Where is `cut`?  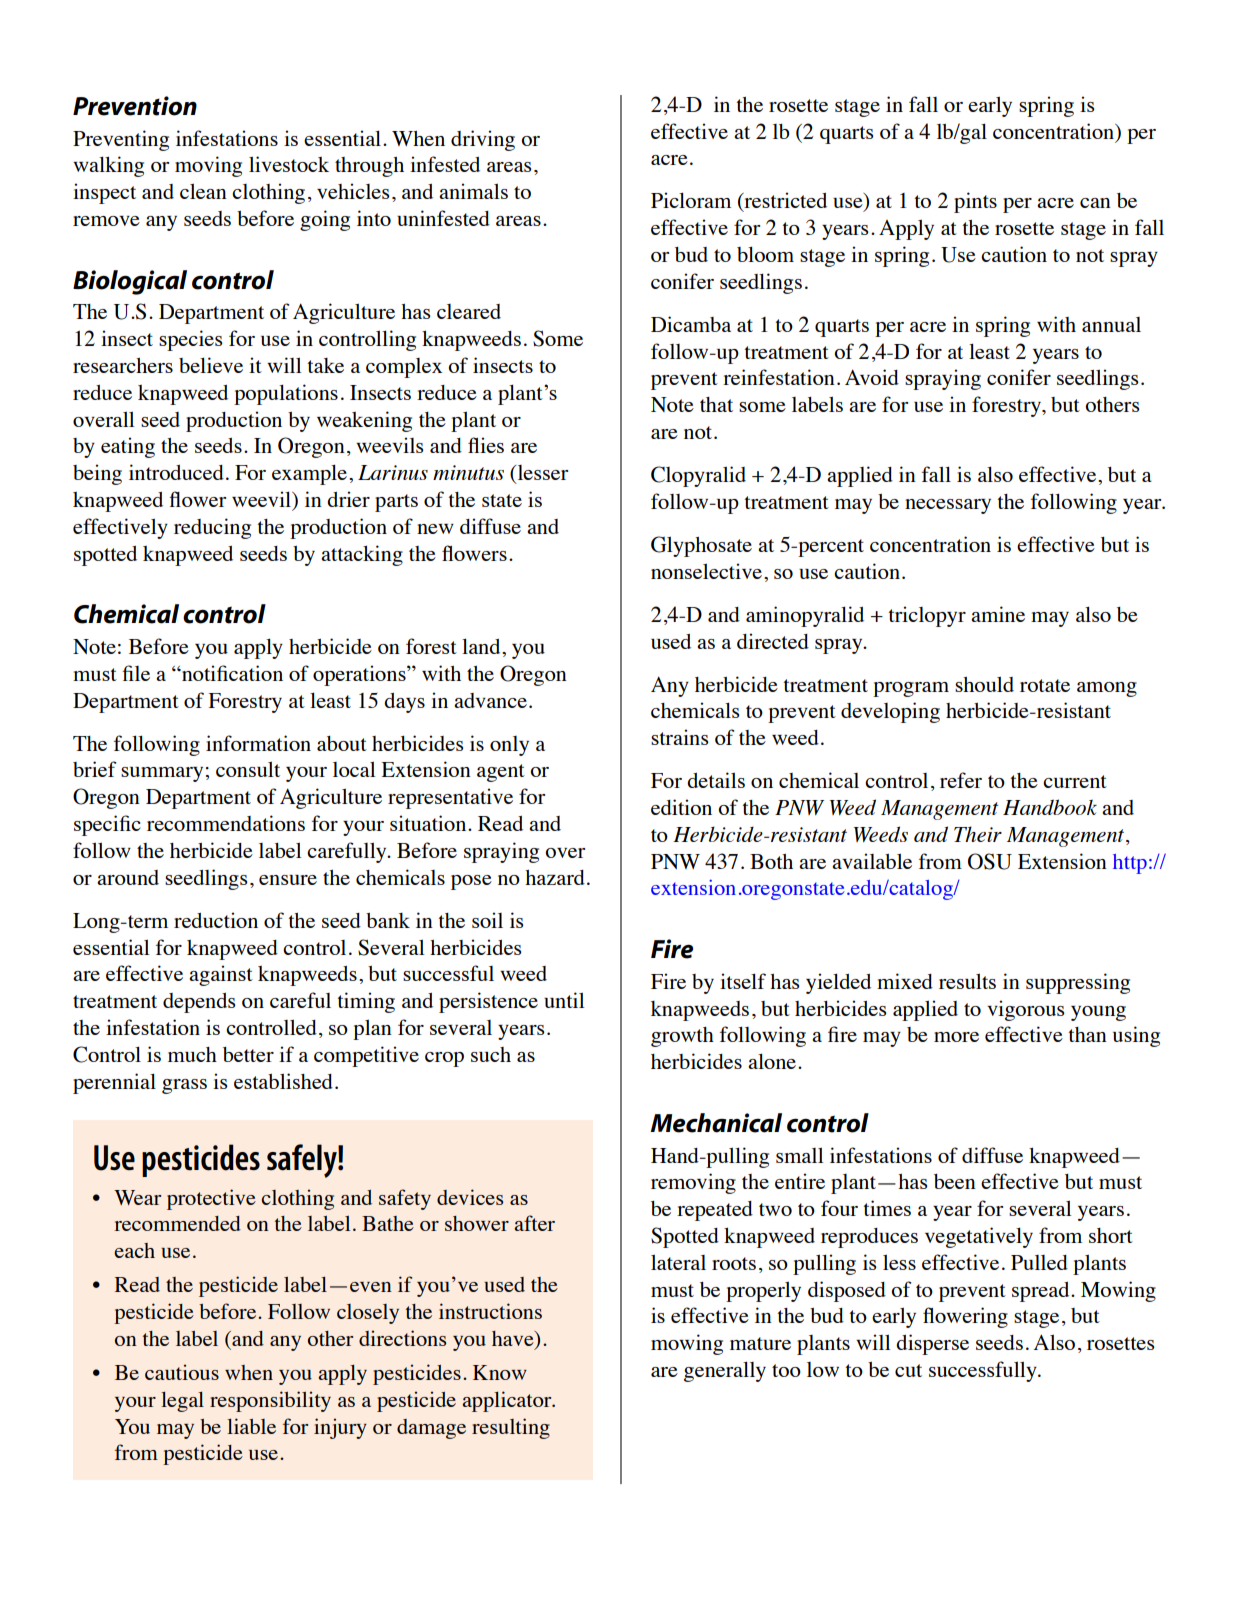
cut is located at coordinates (908, 1370).
